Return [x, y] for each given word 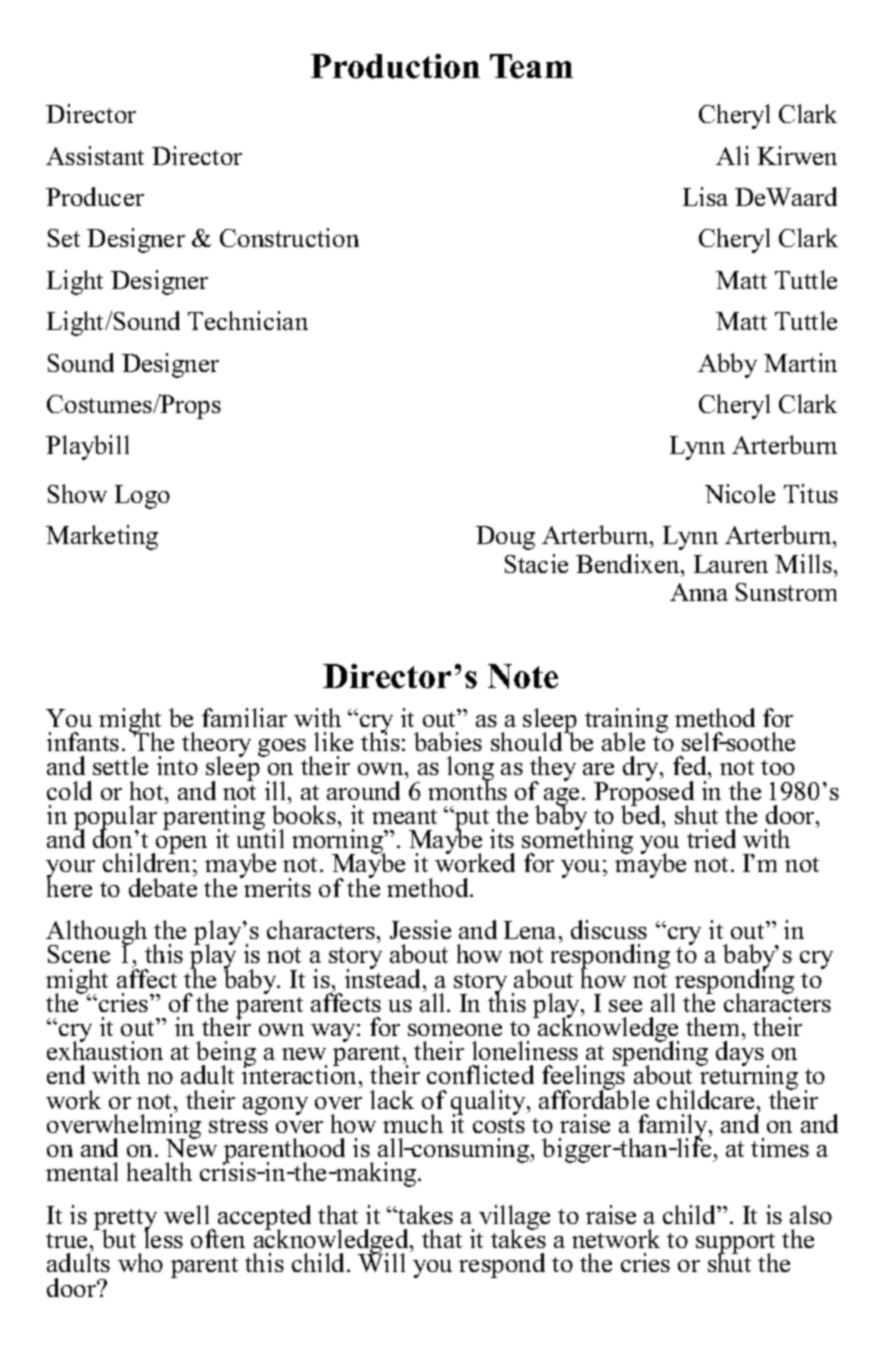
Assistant [95, 155]
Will [381, 1261]
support [735, 1245]
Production [395, 66]
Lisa [705, 196]
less [163, 1237]
